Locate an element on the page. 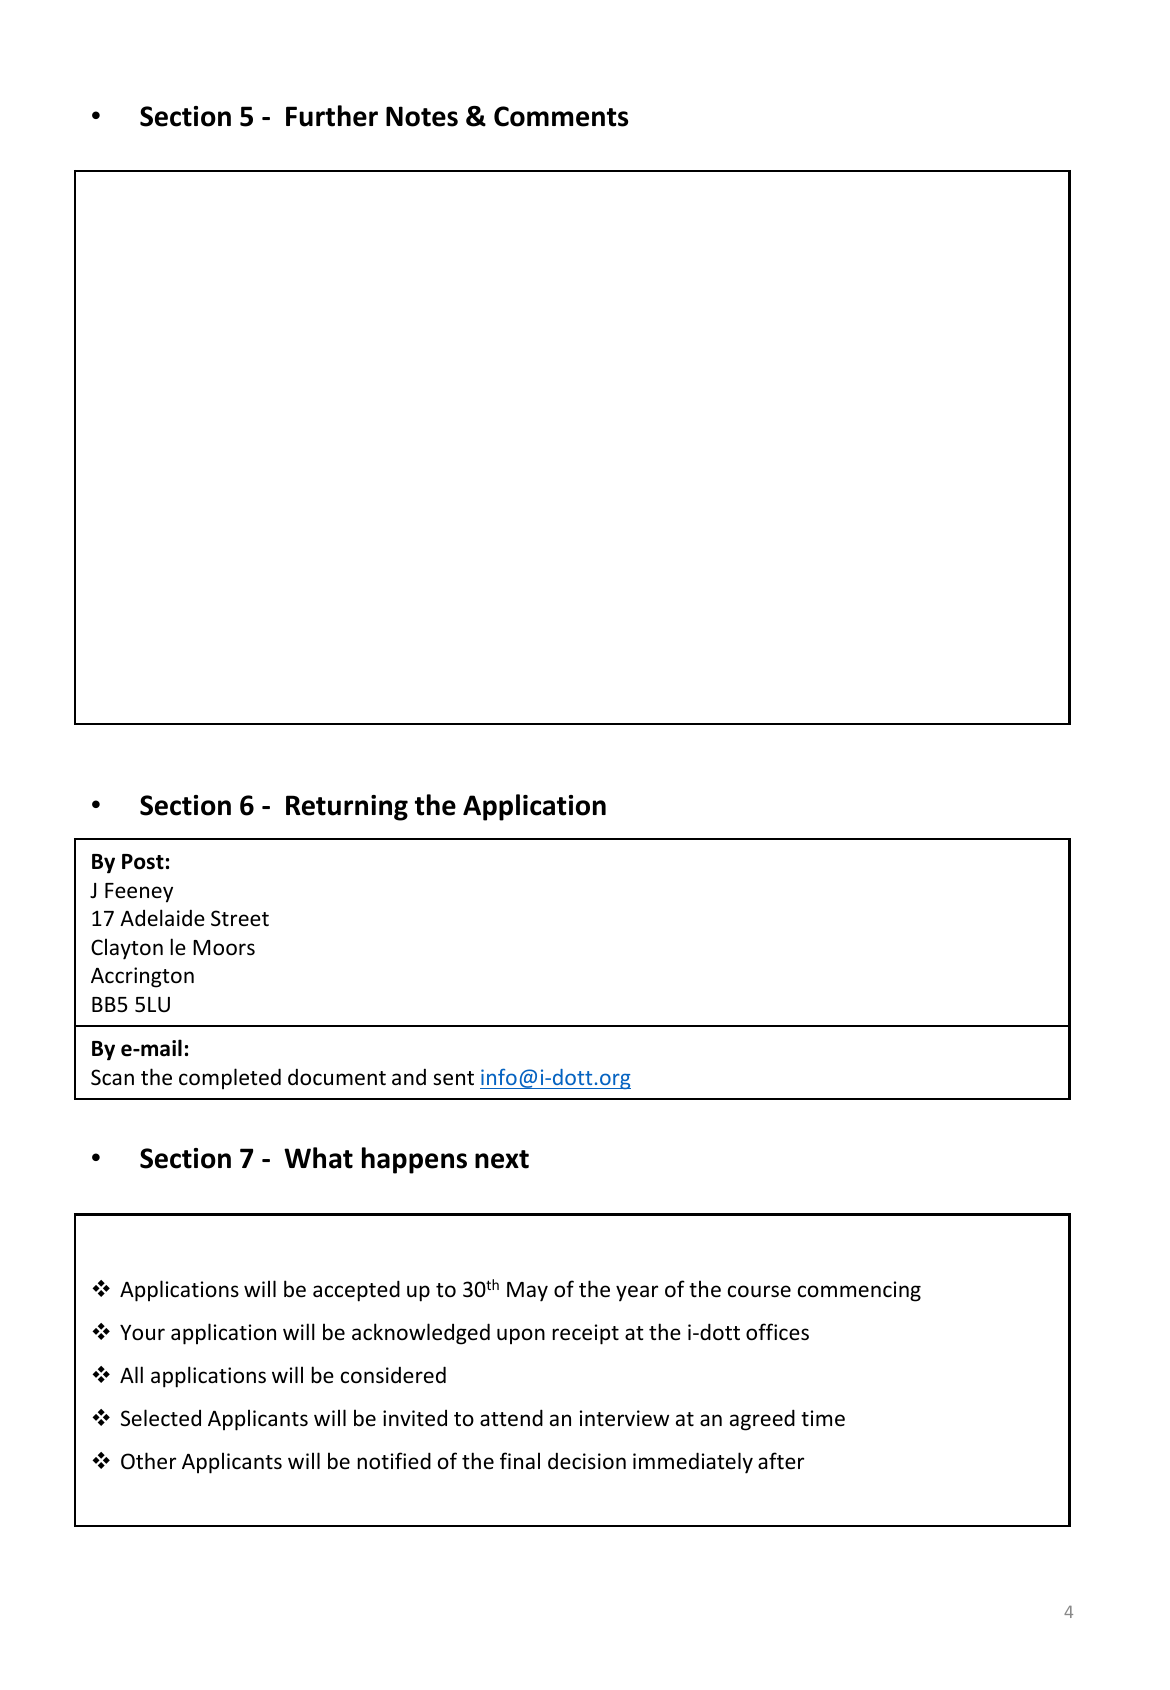 The width and height of the document is (1170, 1690). Comments is located at coordinates (561, 116).
